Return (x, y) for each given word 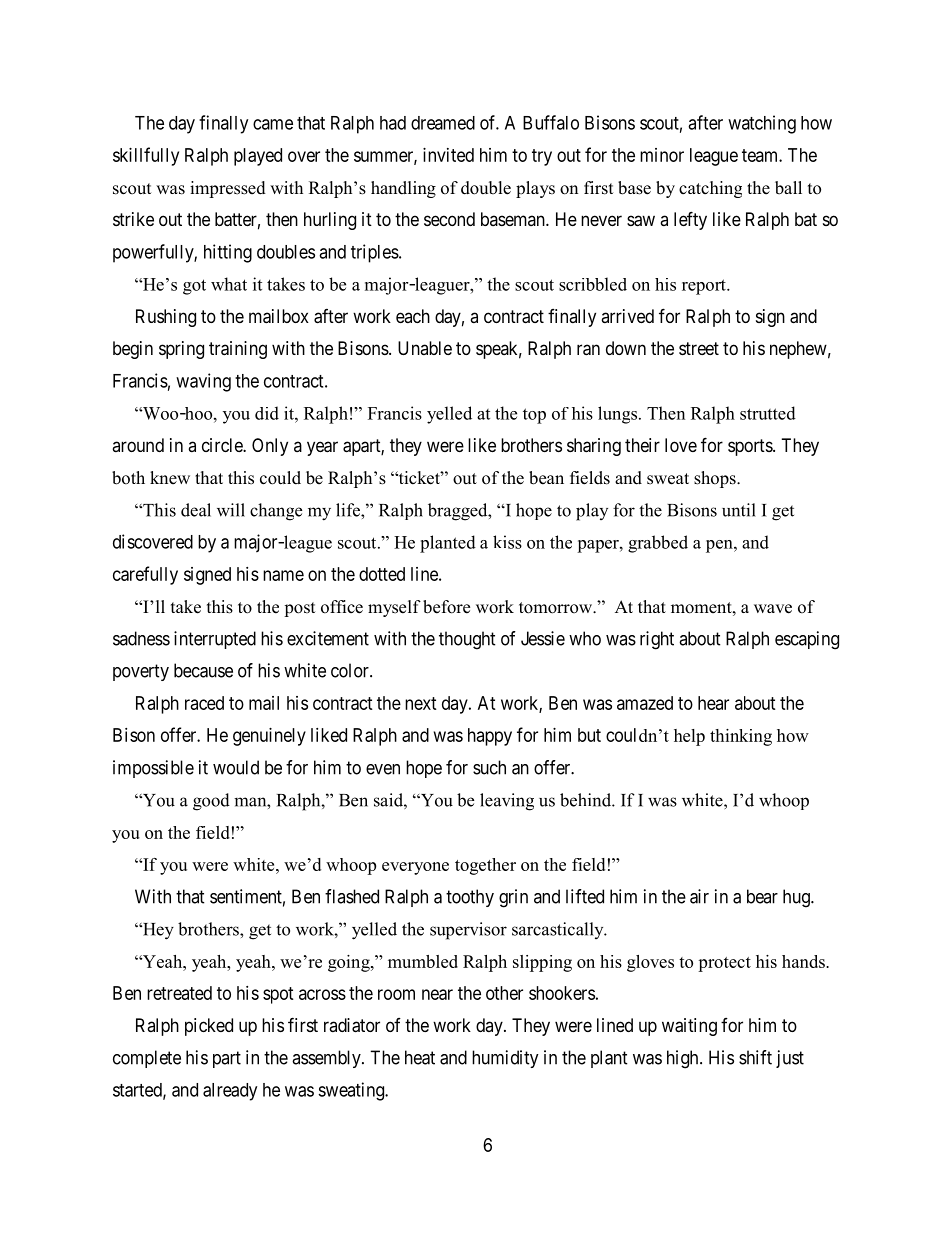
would (236, 767)
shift (755, 1057)
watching (762, 124)
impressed (228, 189)
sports (751, 447)
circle (223, 445)
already (230, 1092)
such (489, 767)
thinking (741, 737)
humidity (505, 1059)
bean (546, 478)
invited (448, 155)
